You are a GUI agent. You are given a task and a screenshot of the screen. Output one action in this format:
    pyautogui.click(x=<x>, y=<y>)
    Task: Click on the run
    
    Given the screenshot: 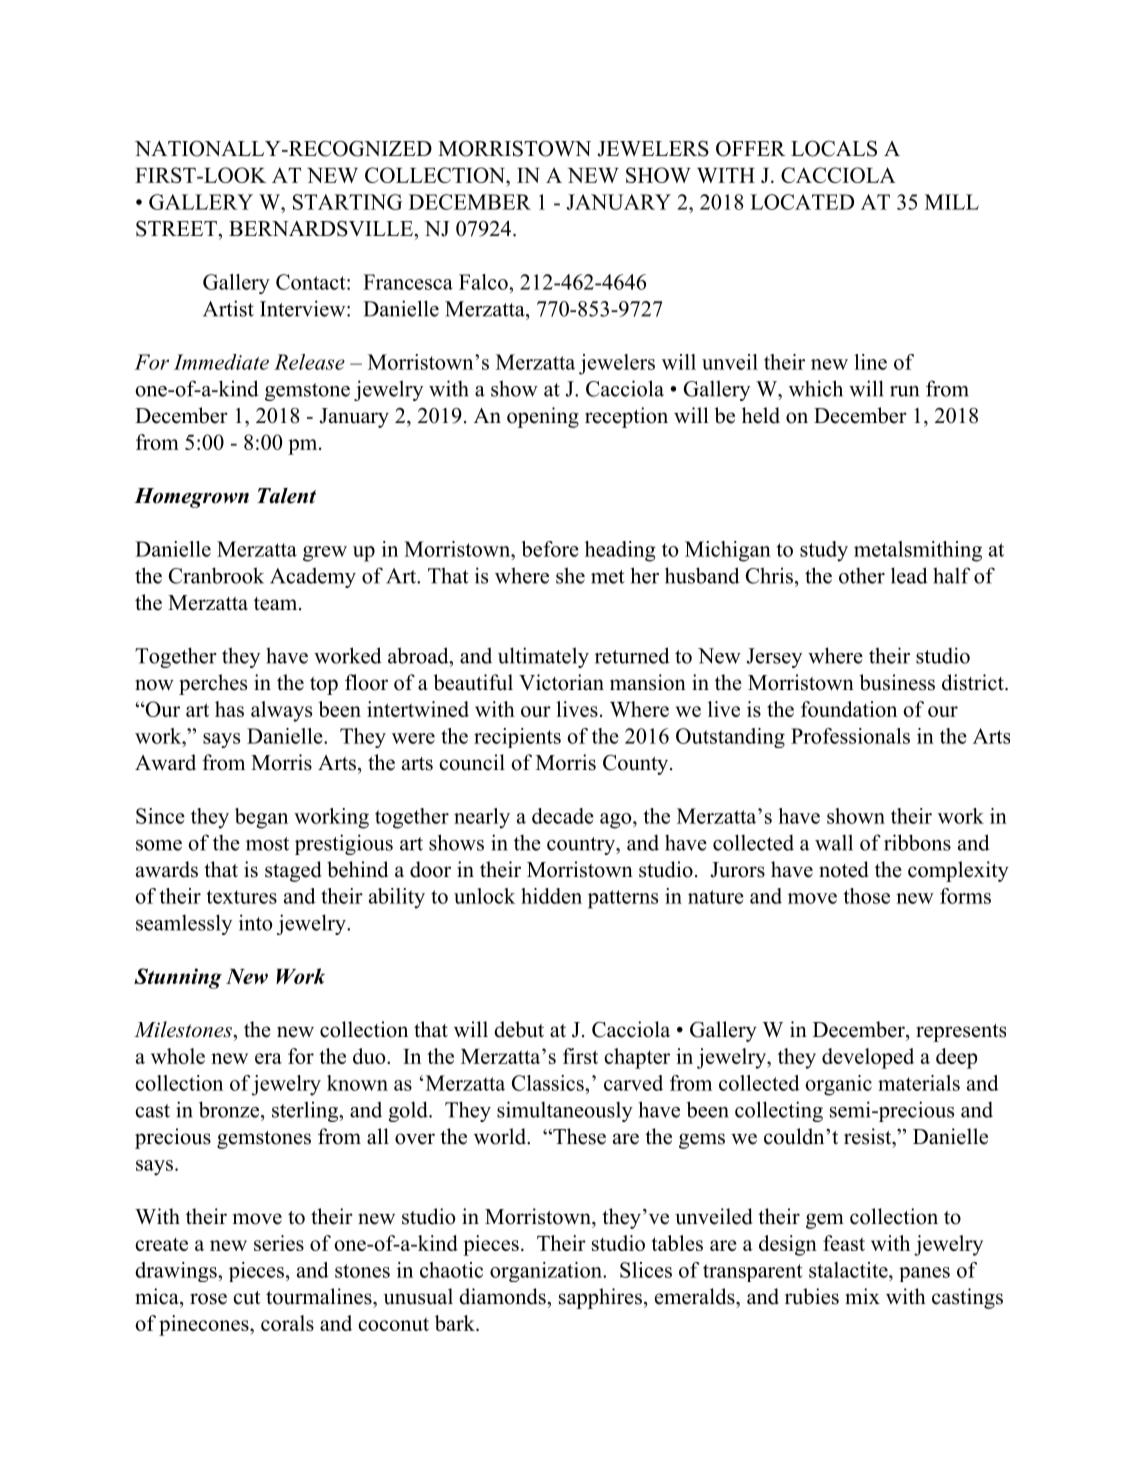 What is the action you would take?
    pyautogui.click(x=904, y=391)
